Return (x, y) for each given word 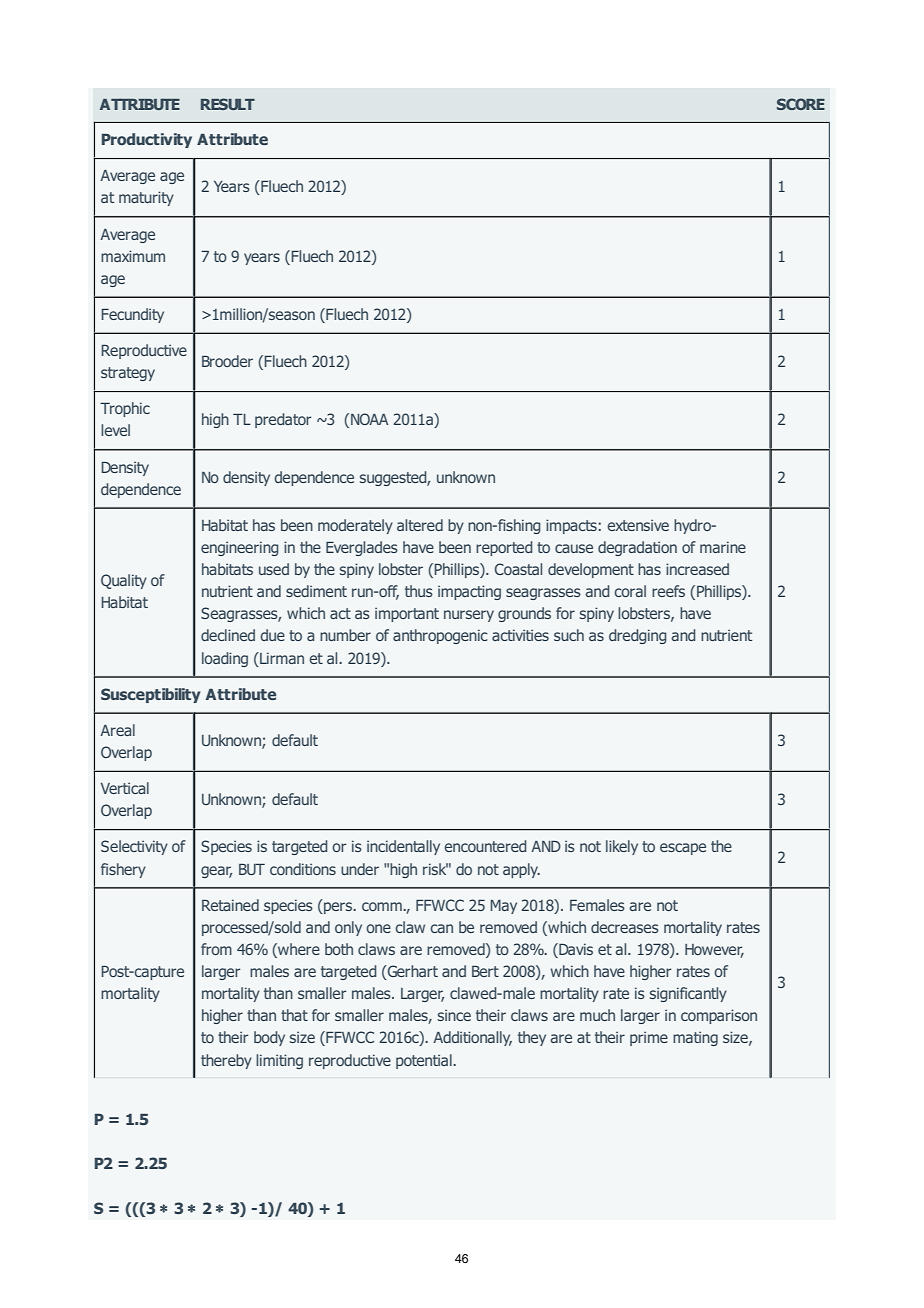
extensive (638, 525)
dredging (637, 636)
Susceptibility (151, 695)
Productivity (147, 140)
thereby (226, 1061)
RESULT (228, 104)
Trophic (125, 409)
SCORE (801, 104)
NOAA (369, 419)
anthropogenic (440, 636)
